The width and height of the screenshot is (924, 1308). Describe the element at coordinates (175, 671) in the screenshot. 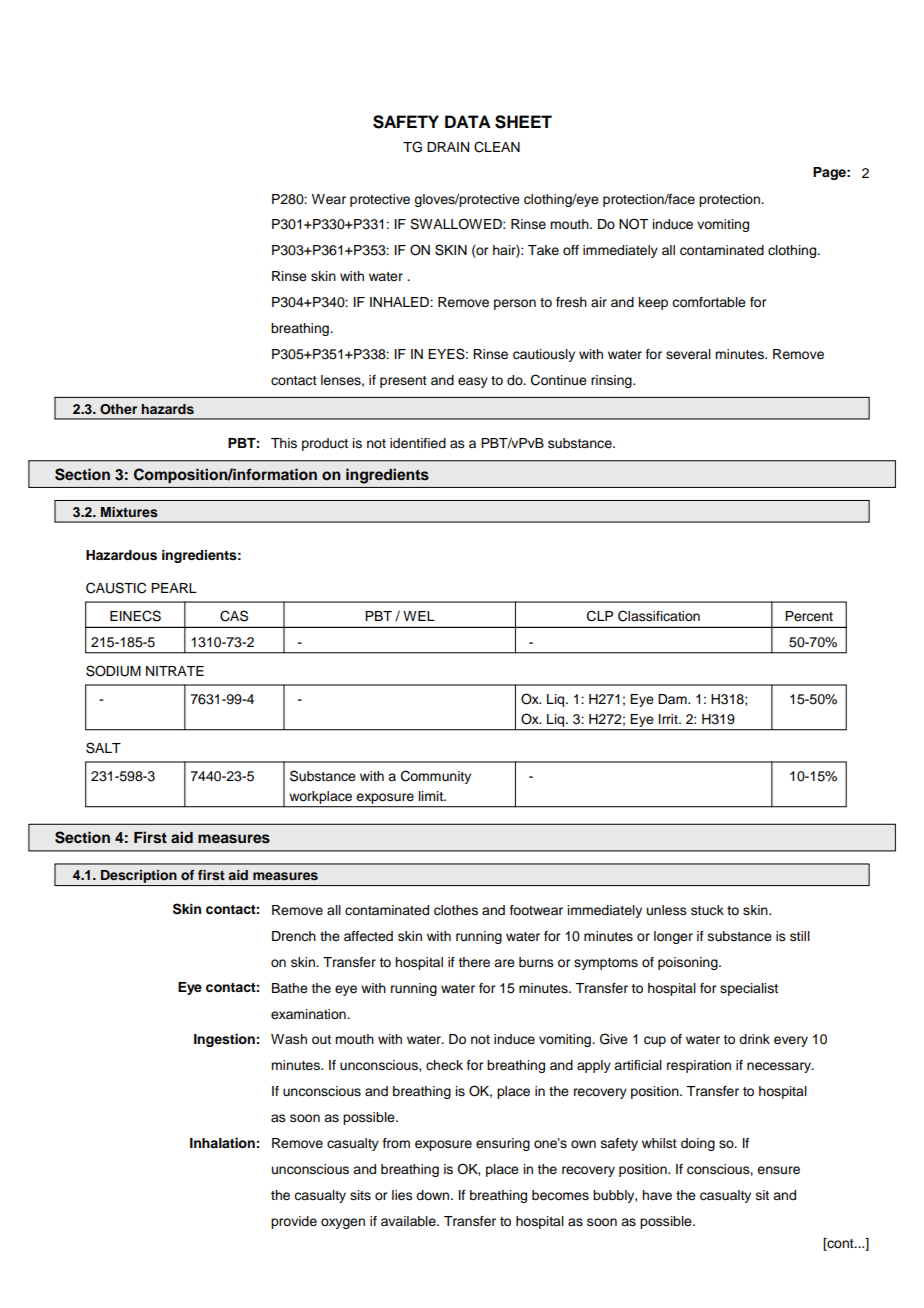

I see `NITRATE` at that location.
